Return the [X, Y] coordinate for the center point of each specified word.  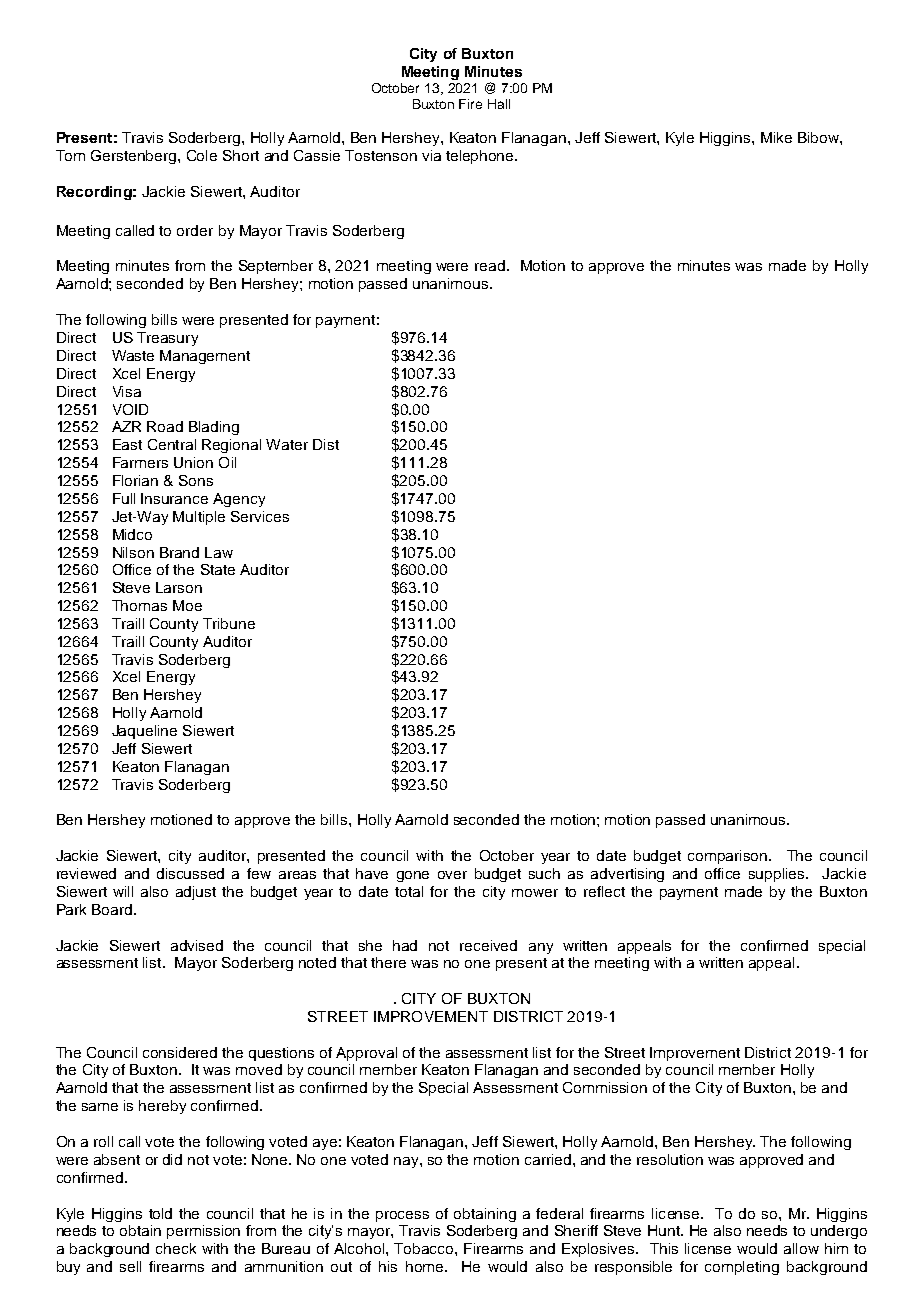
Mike [776, 137]
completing [742, 1268]
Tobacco [425, 1248]
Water [287, 444]
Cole [202, 155]
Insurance [174, 498]
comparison [729, 857]
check [176, 1248]
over [452, 875]
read [490, 265]
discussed [190, 873]
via [431, 155]
